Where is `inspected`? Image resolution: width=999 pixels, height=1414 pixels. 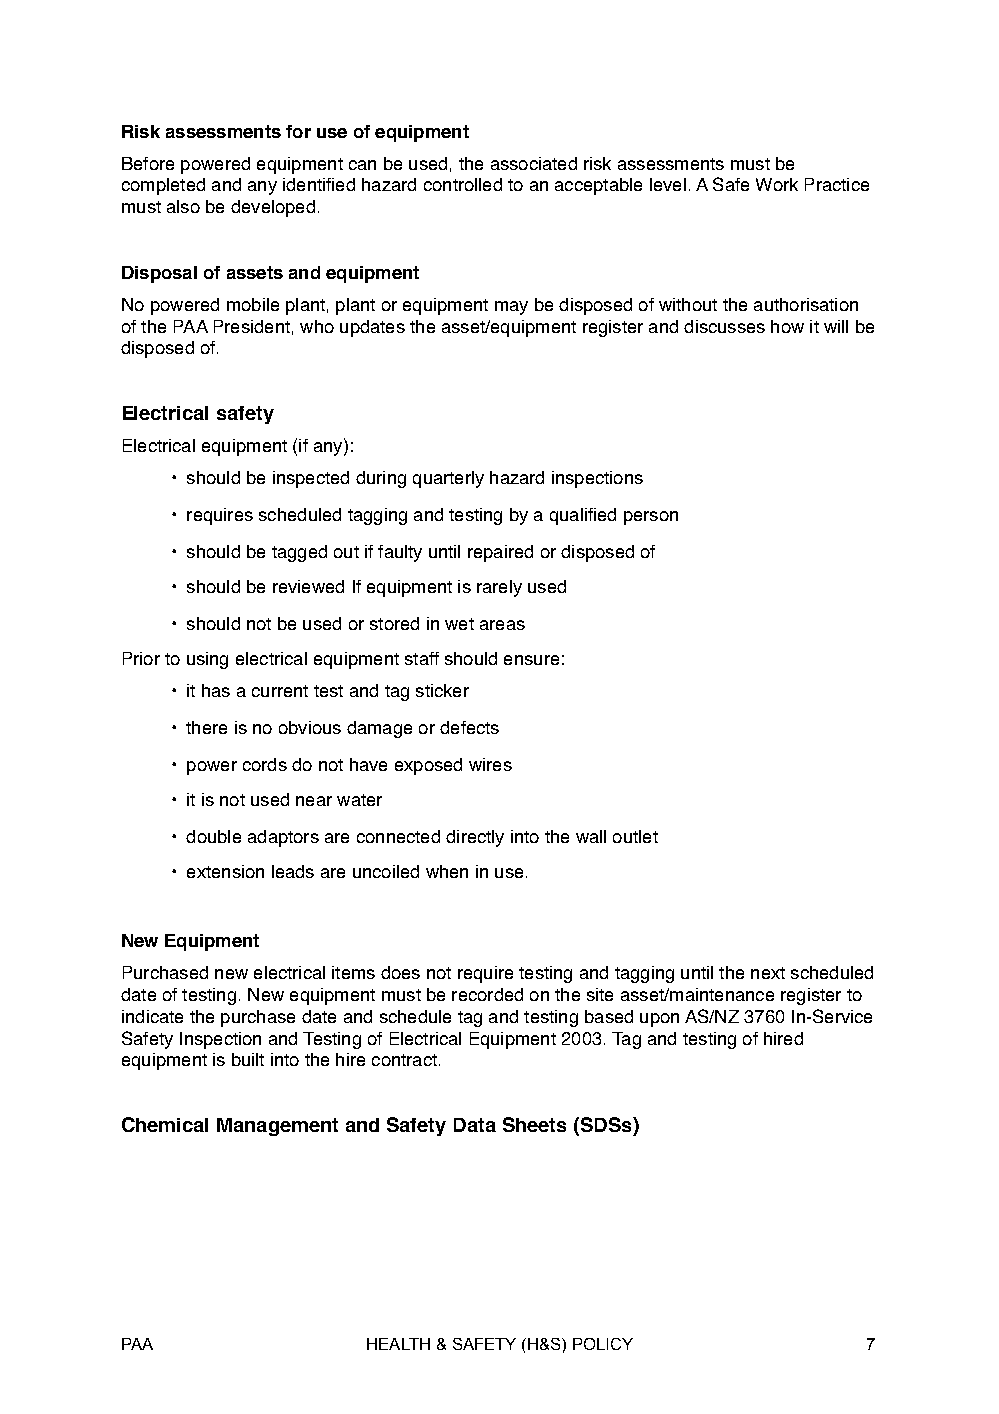 inspected is located at coordinates (311, 479).
